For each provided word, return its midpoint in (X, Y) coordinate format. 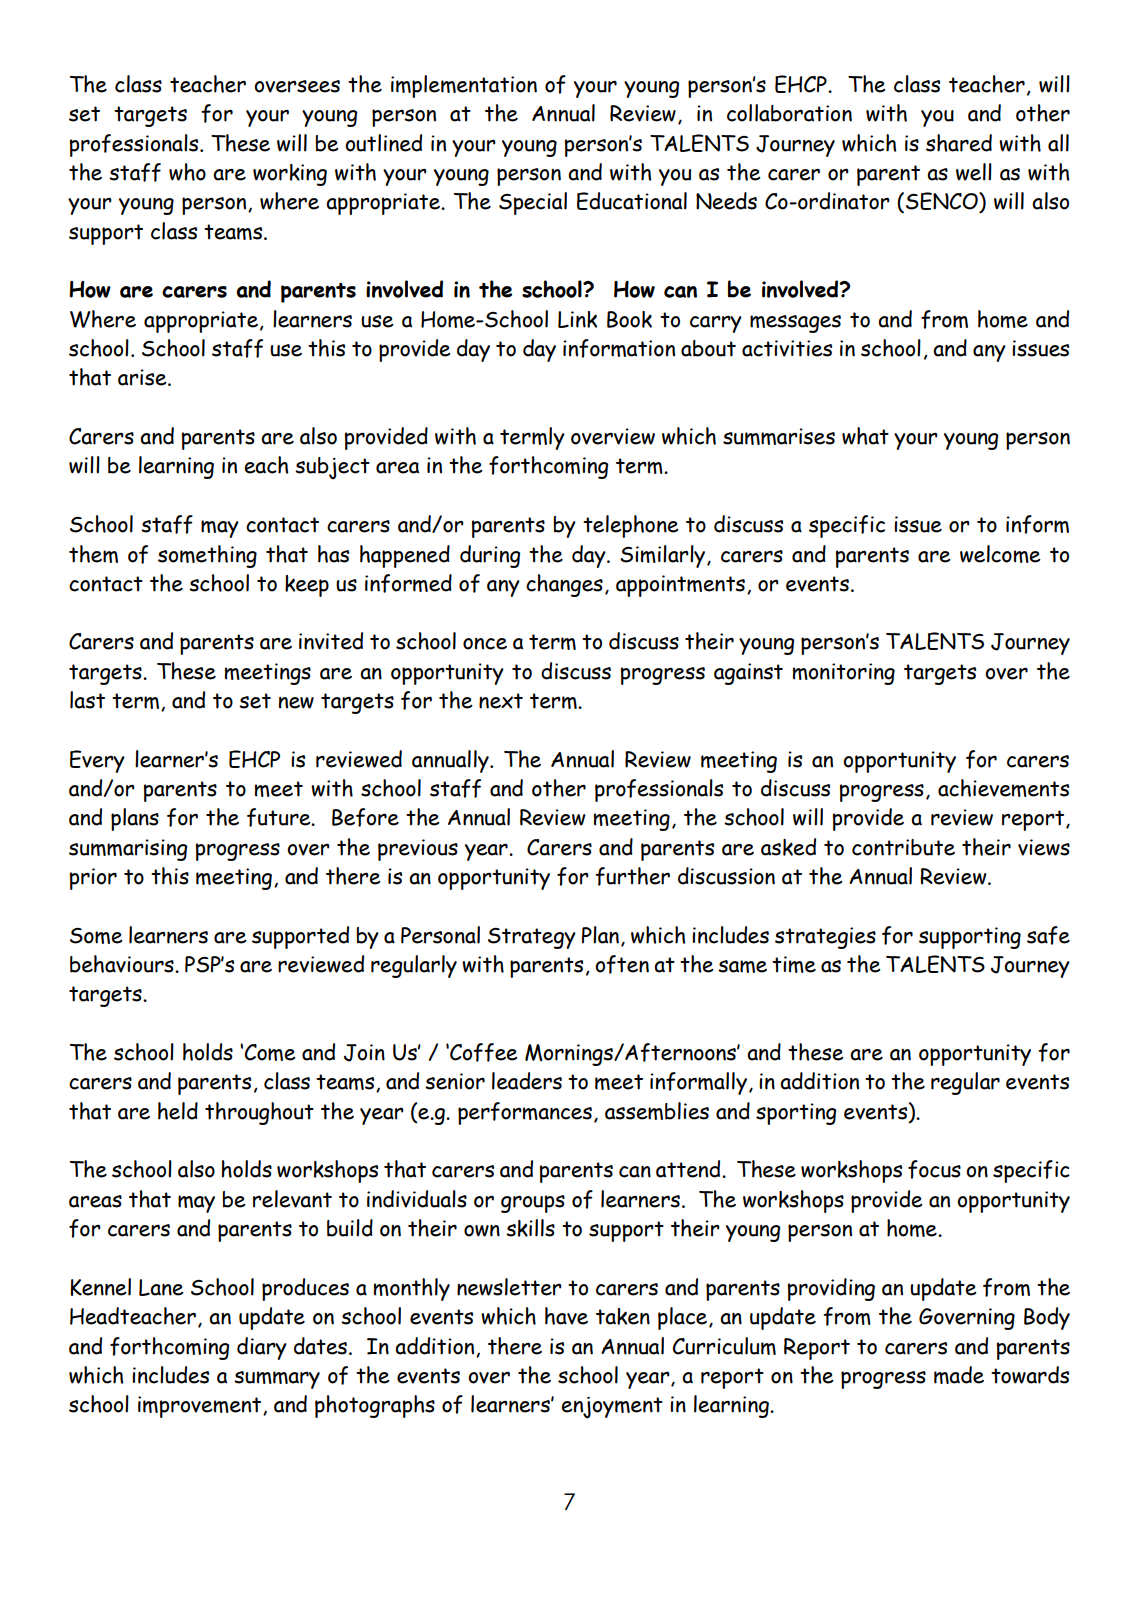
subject (332, 468)
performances (525, 1113)
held (178, 1111)
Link (577, 319)
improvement (201, 1407)
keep (307, 586)
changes (564, 585)
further (632, 876)
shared (959, 143)
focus (934, 1169)
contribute (903, 847)
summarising (128, 850)
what (865, 436)
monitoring (844, 674)
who (187, 172)
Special (533, 203)
